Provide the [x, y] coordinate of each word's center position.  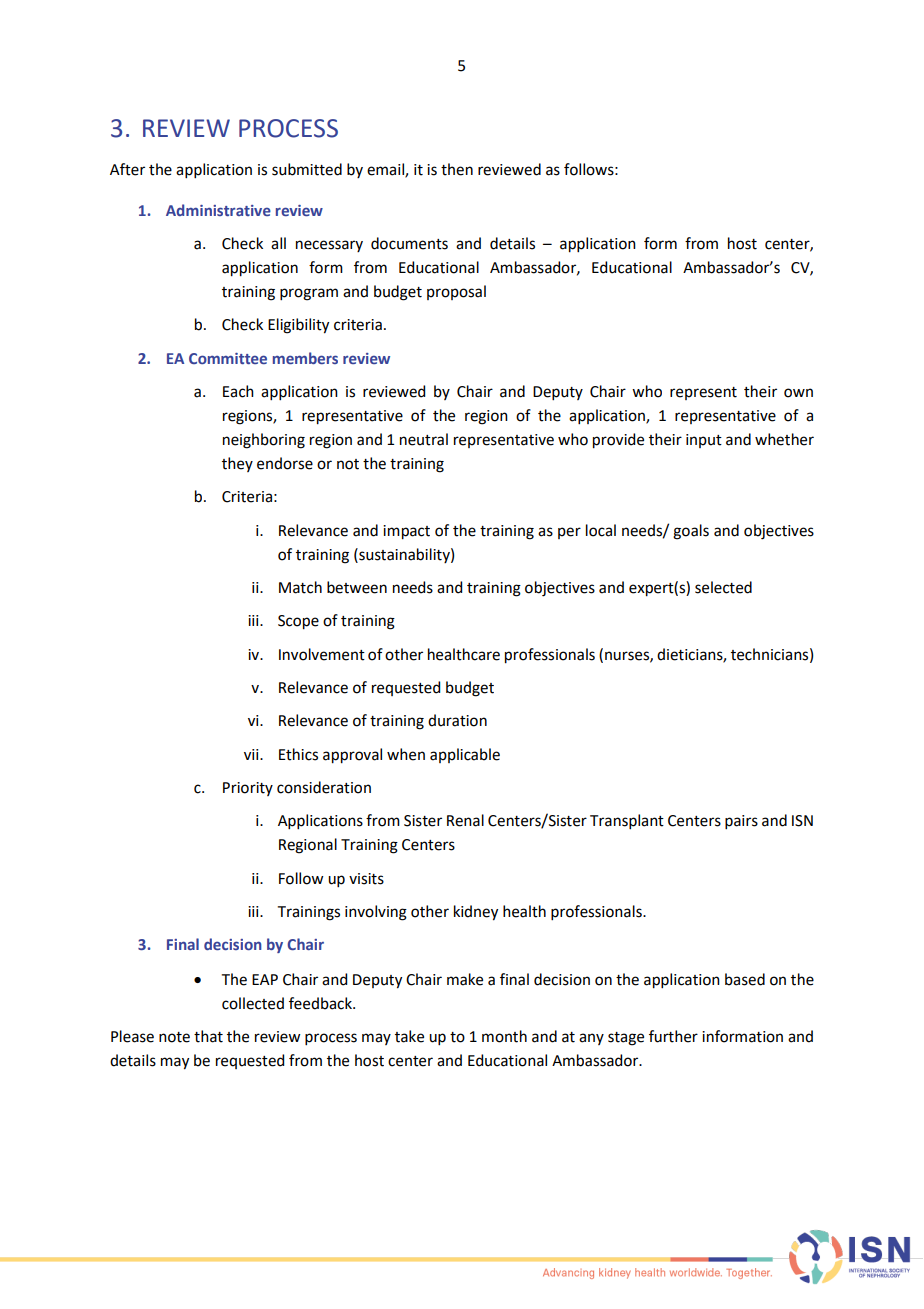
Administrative [218, 210]
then [457, 169]
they [237, 464]
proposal [456, 292]
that [208, 1036]
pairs [741, 822]
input [704, 441]
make [465, 979]
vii [252, 754]
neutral [424, 439]
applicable [465, 755]
